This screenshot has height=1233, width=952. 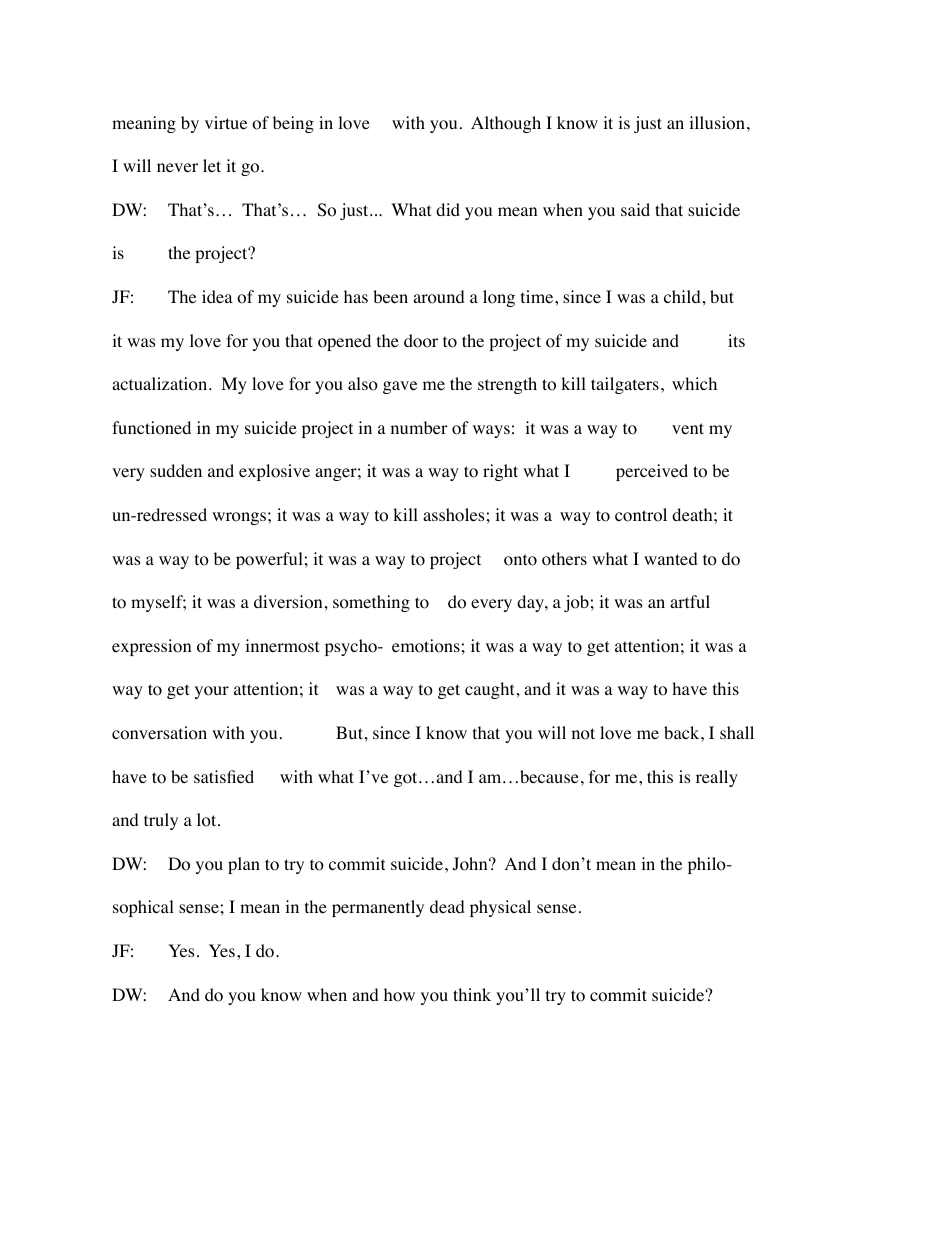 I want to click on door, so click(x=421, y=341).
